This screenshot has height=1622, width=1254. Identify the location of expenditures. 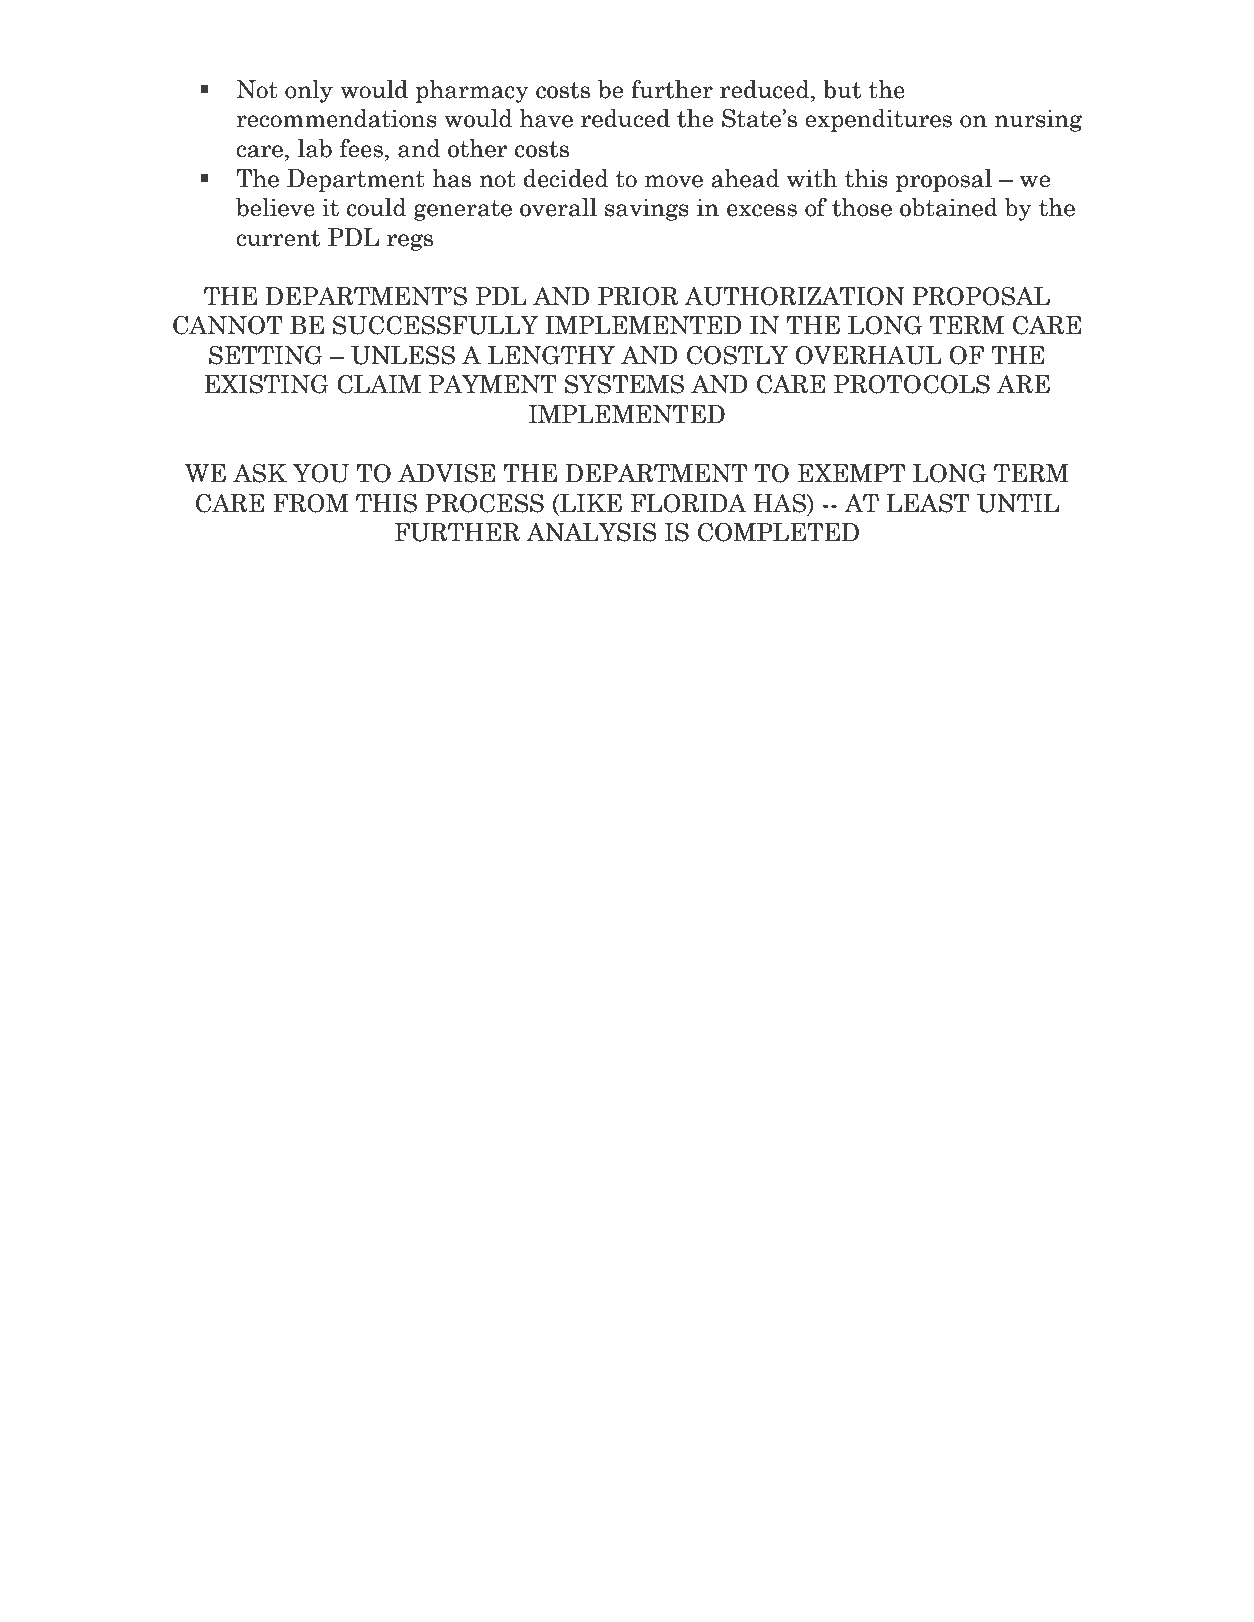
(878, 120).
